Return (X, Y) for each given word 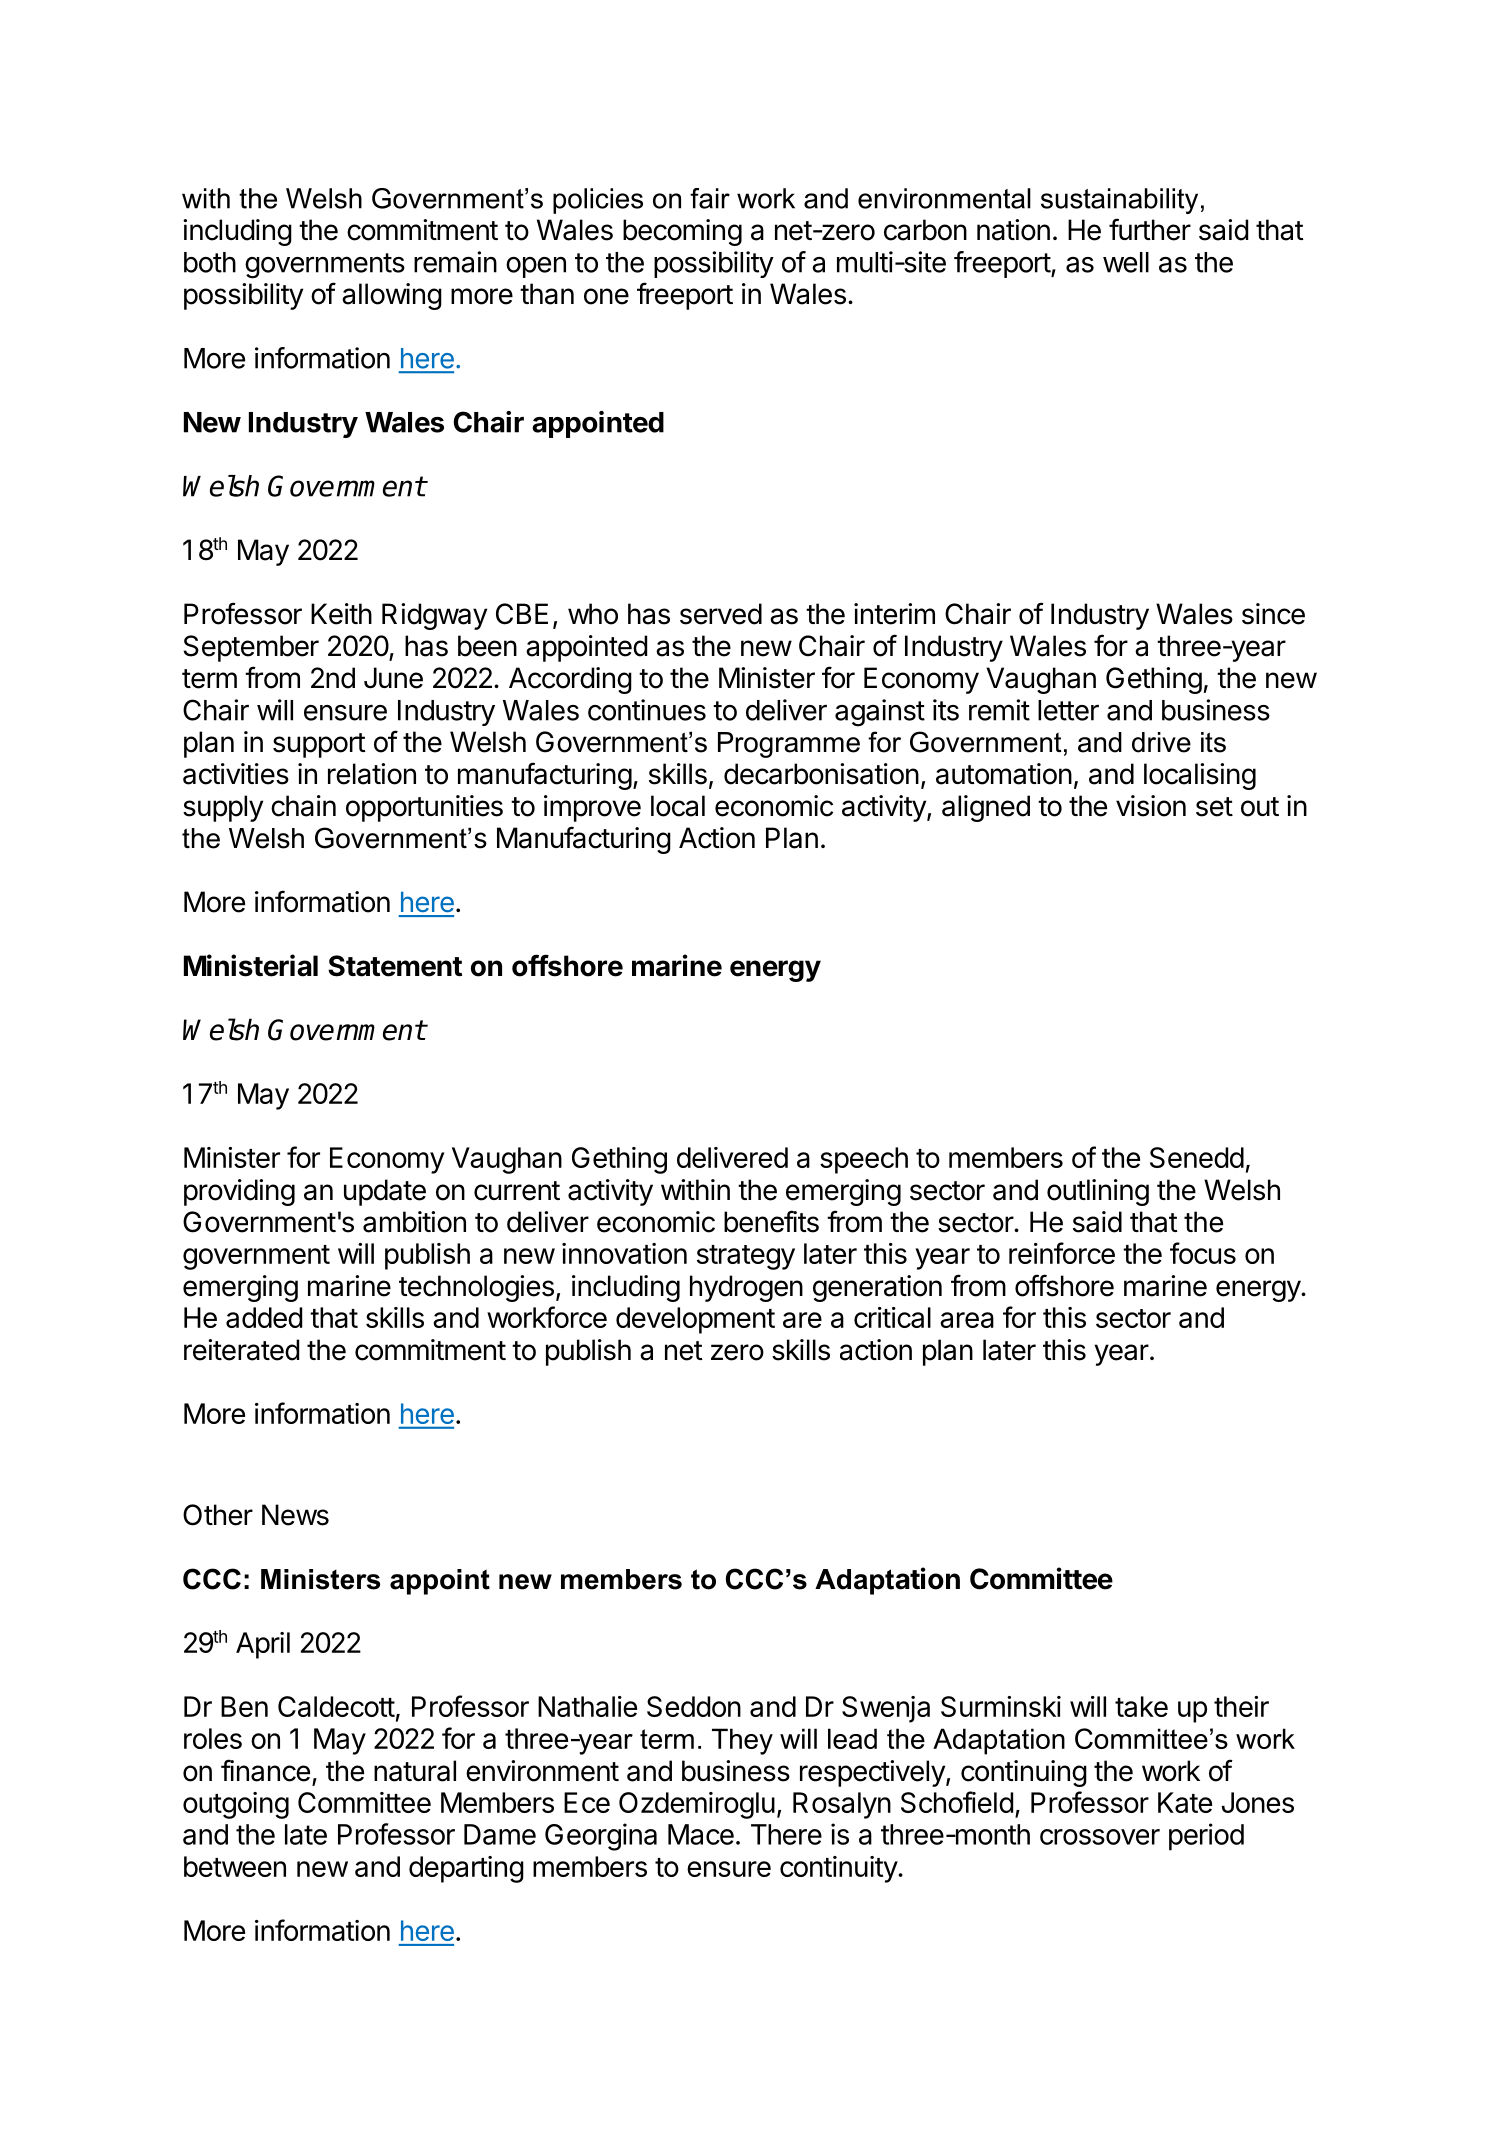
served (721, 614)
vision (1151, 806)
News (295, 1515)
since (1273, 614)
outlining (1098, 1192)
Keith (341, 614)
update (385, 1192)
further (1150, 229)
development (695, 1320)
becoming (682, 232)
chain (303, 806)
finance (265, 1770)
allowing (392, 296)
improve (592, 808)
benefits (771, 1221)
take (1141, 1706)
